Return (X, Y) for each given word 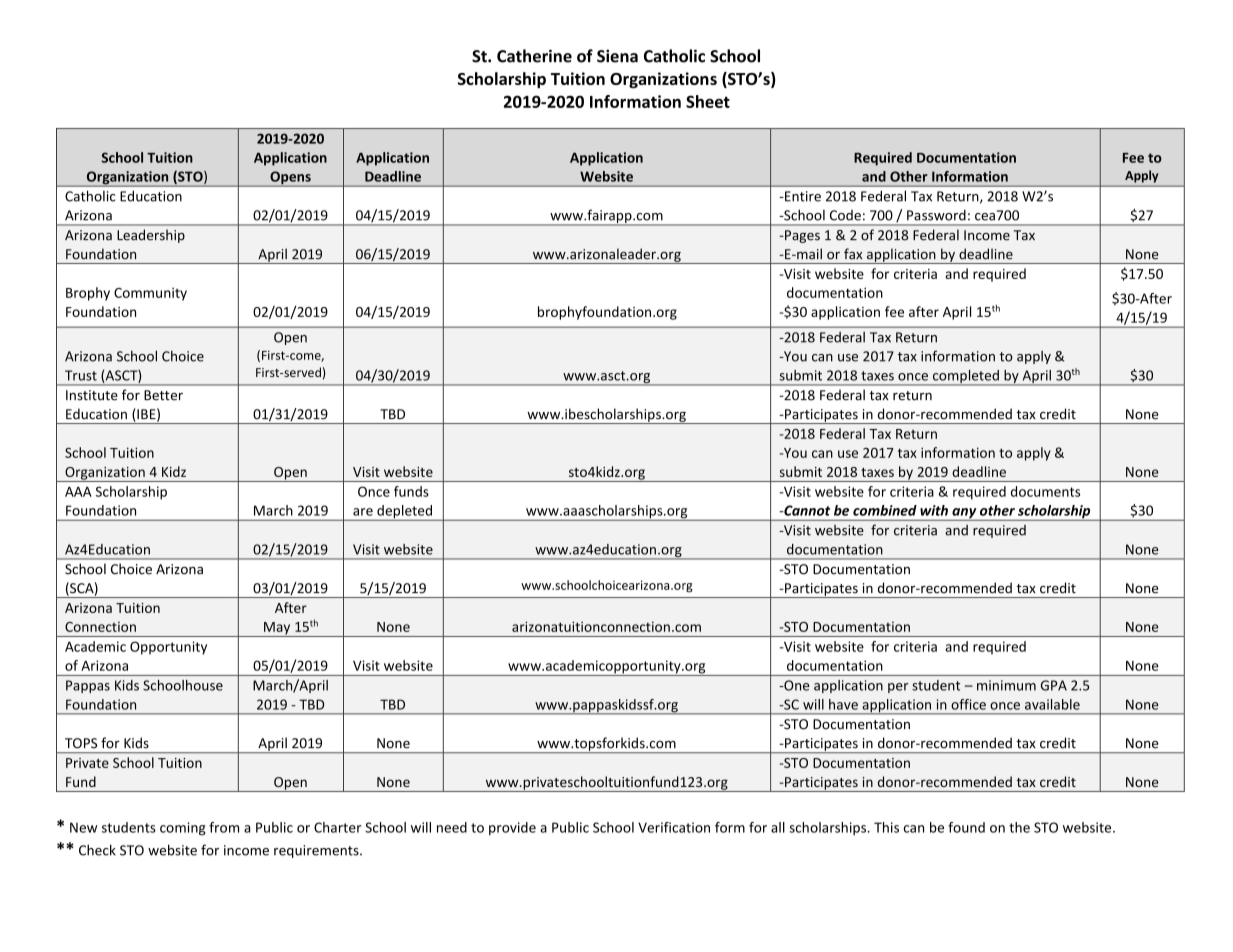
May (277, 629)
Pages (801, 236)
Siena (617, 56)
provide (512, 828)
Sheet (708, 101)
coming (183, 829)
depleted (404, 513)
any (964, 514)
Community (150, 294)
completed (965, 378)
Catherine (534, 56)
